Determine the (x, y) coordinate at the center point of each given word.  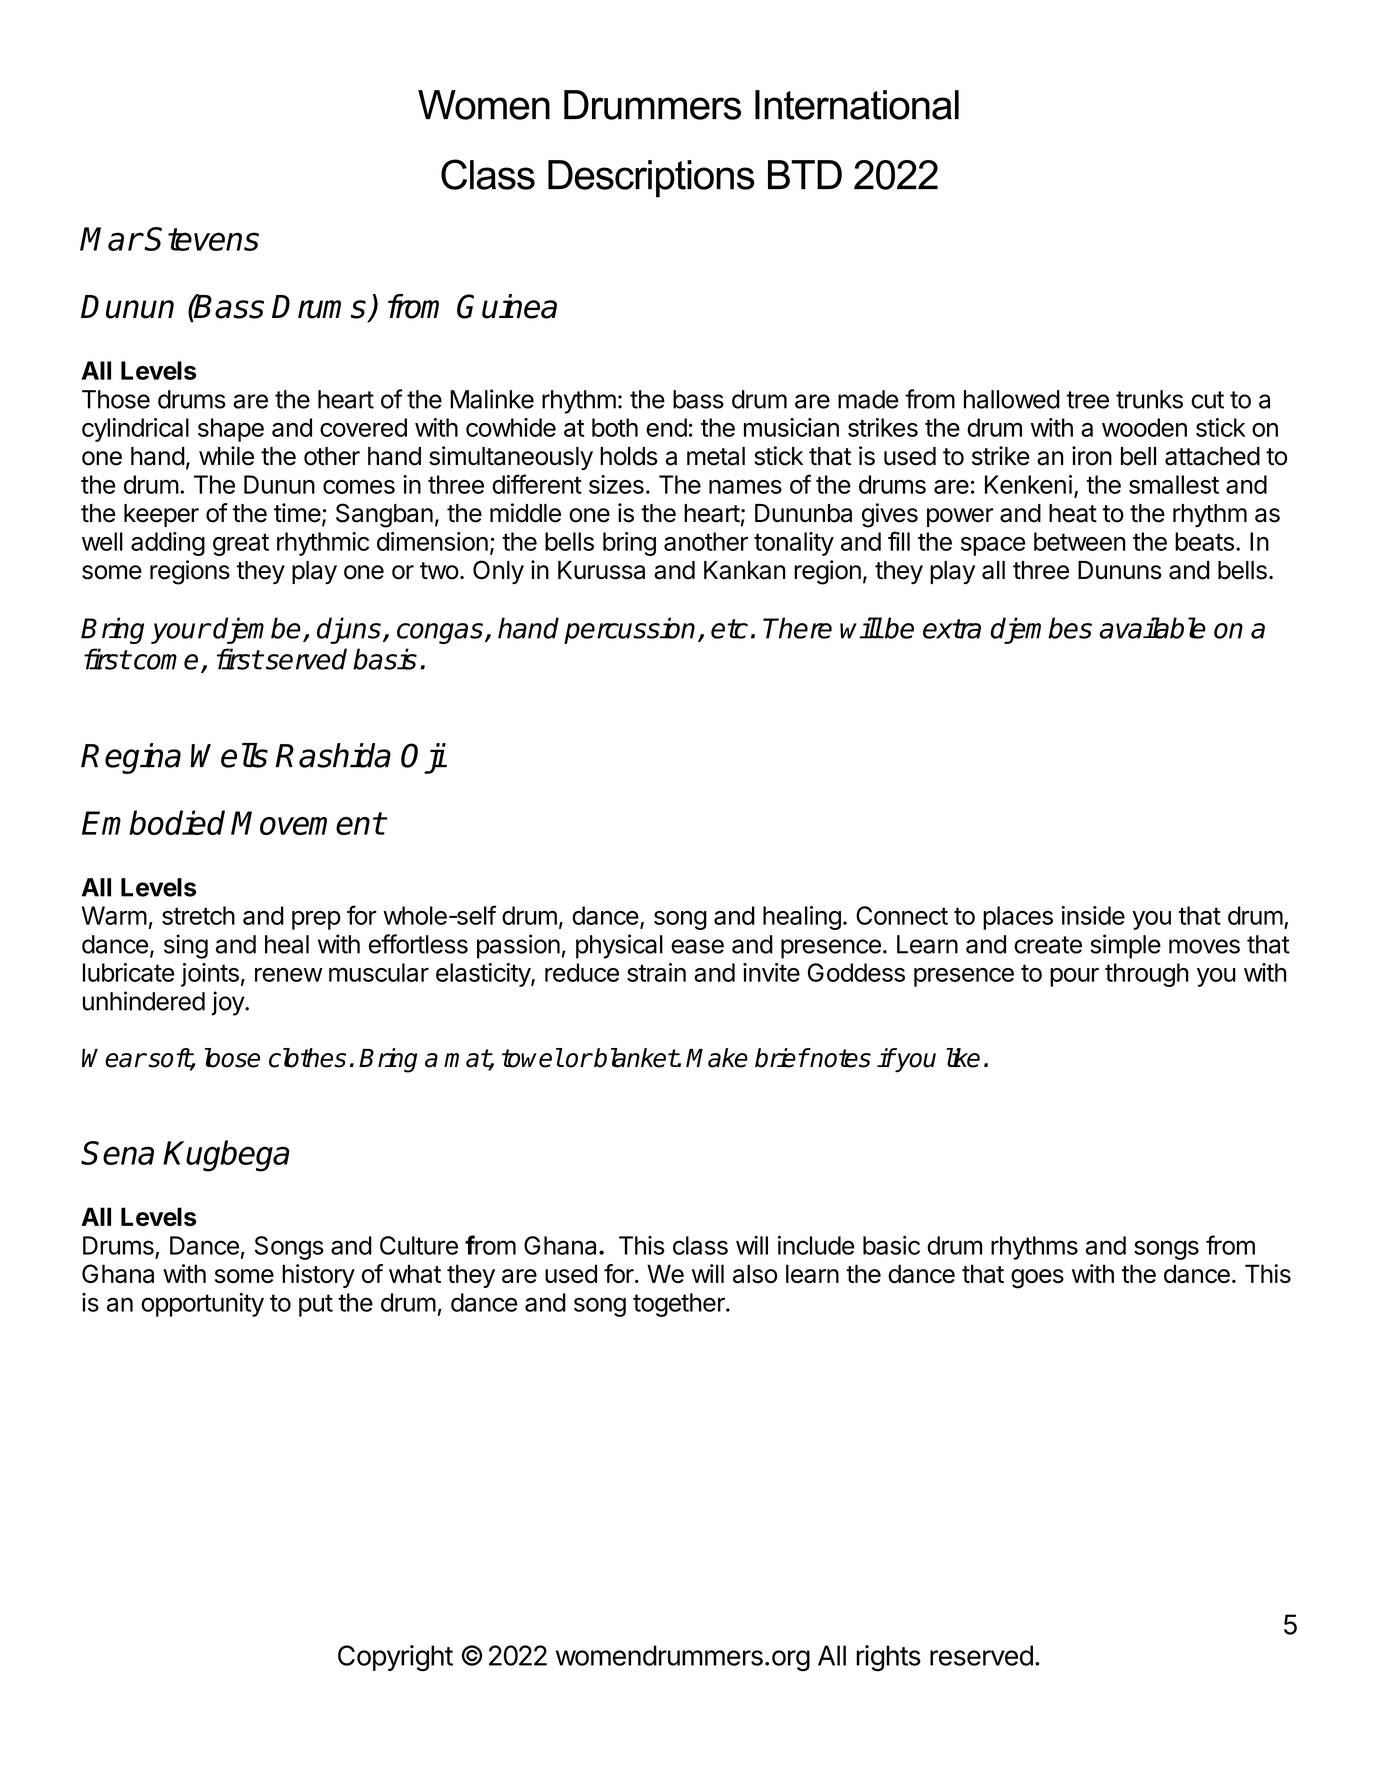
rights (888, 1658)
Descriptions (651, 179)
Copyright (395, 1658)
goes (1037, 1279)
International (857, 105)
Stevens (202, 239)
